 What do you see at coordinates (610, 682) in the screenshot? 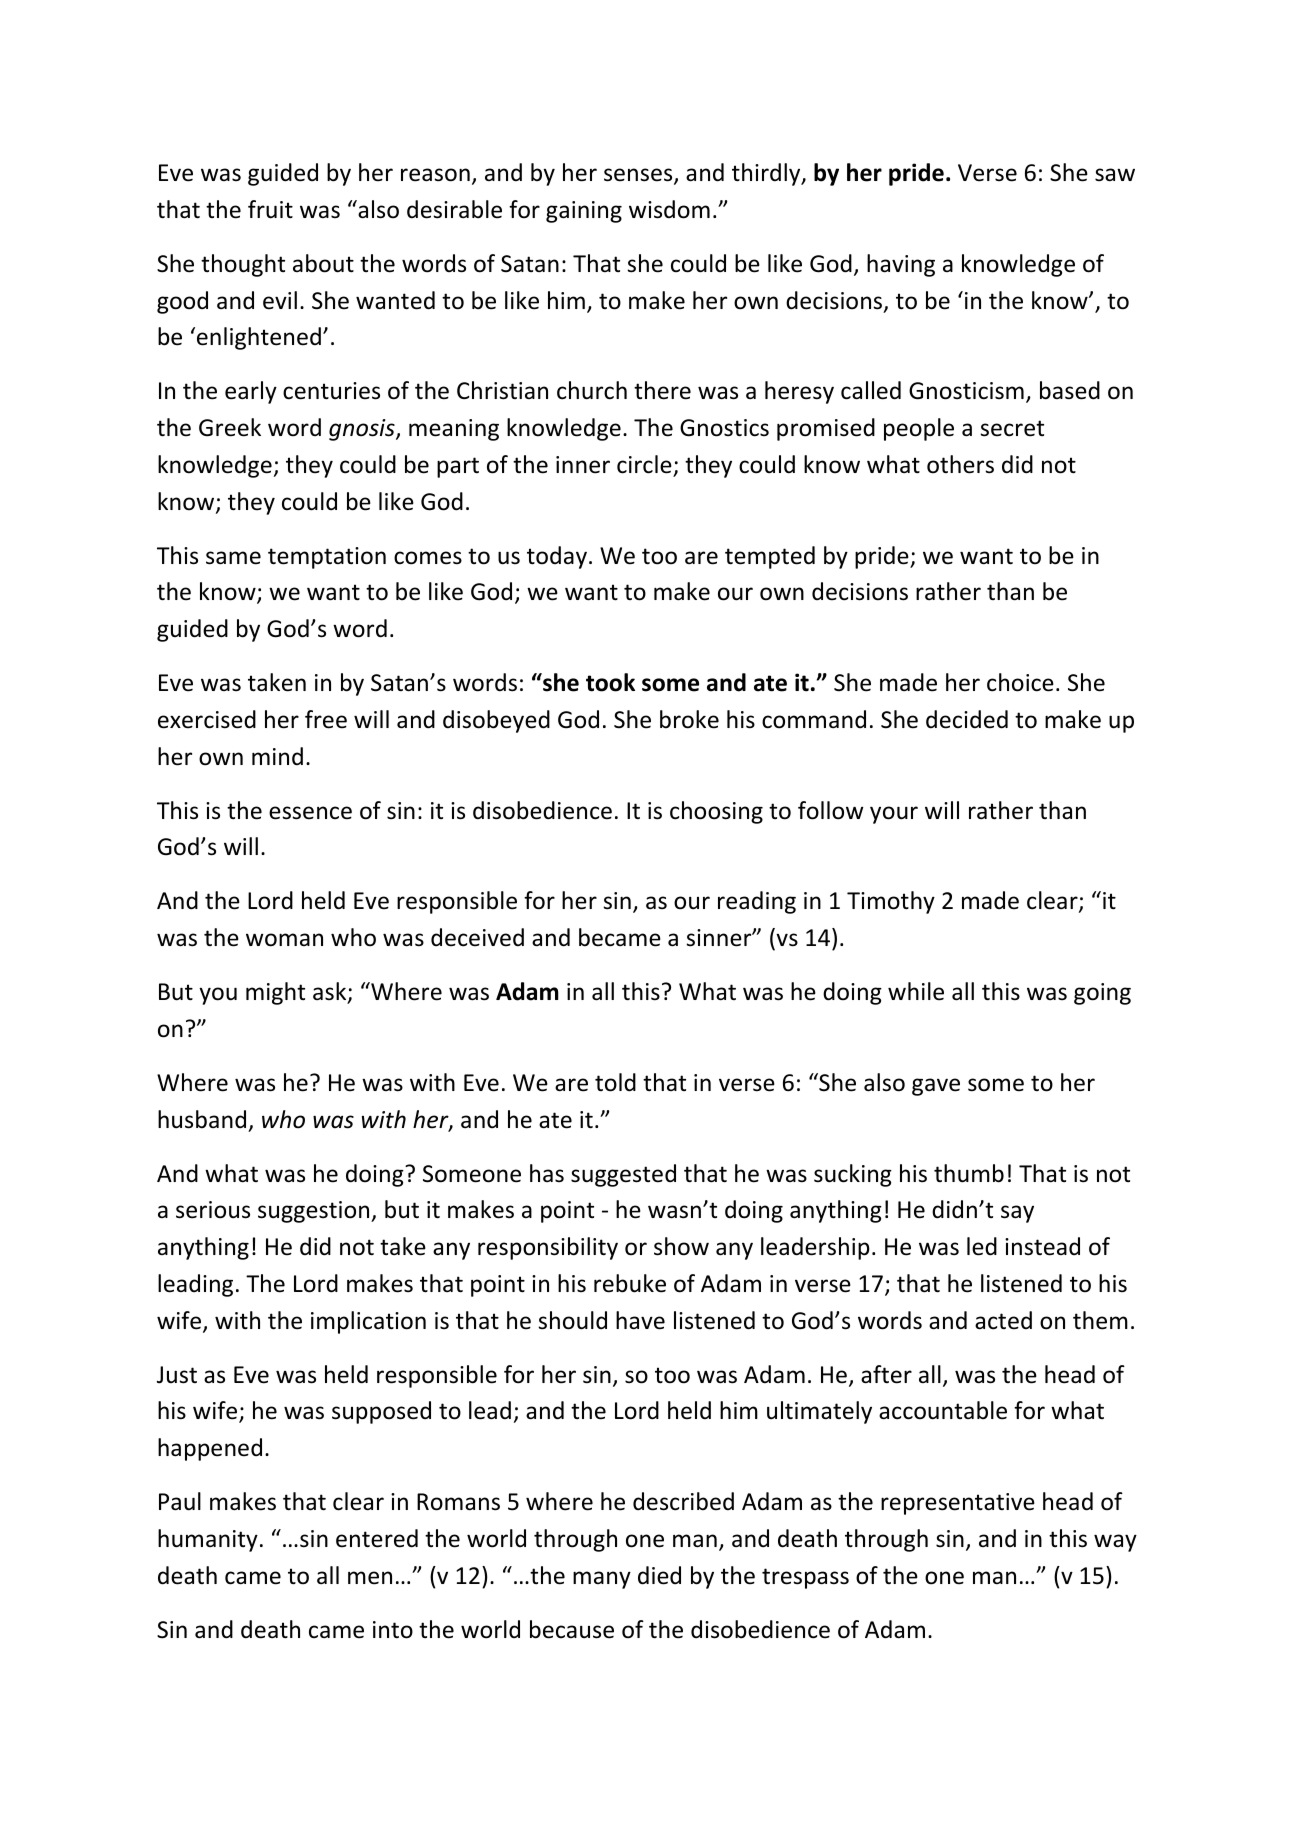
I see `took` at bounding box center [610, 682].
